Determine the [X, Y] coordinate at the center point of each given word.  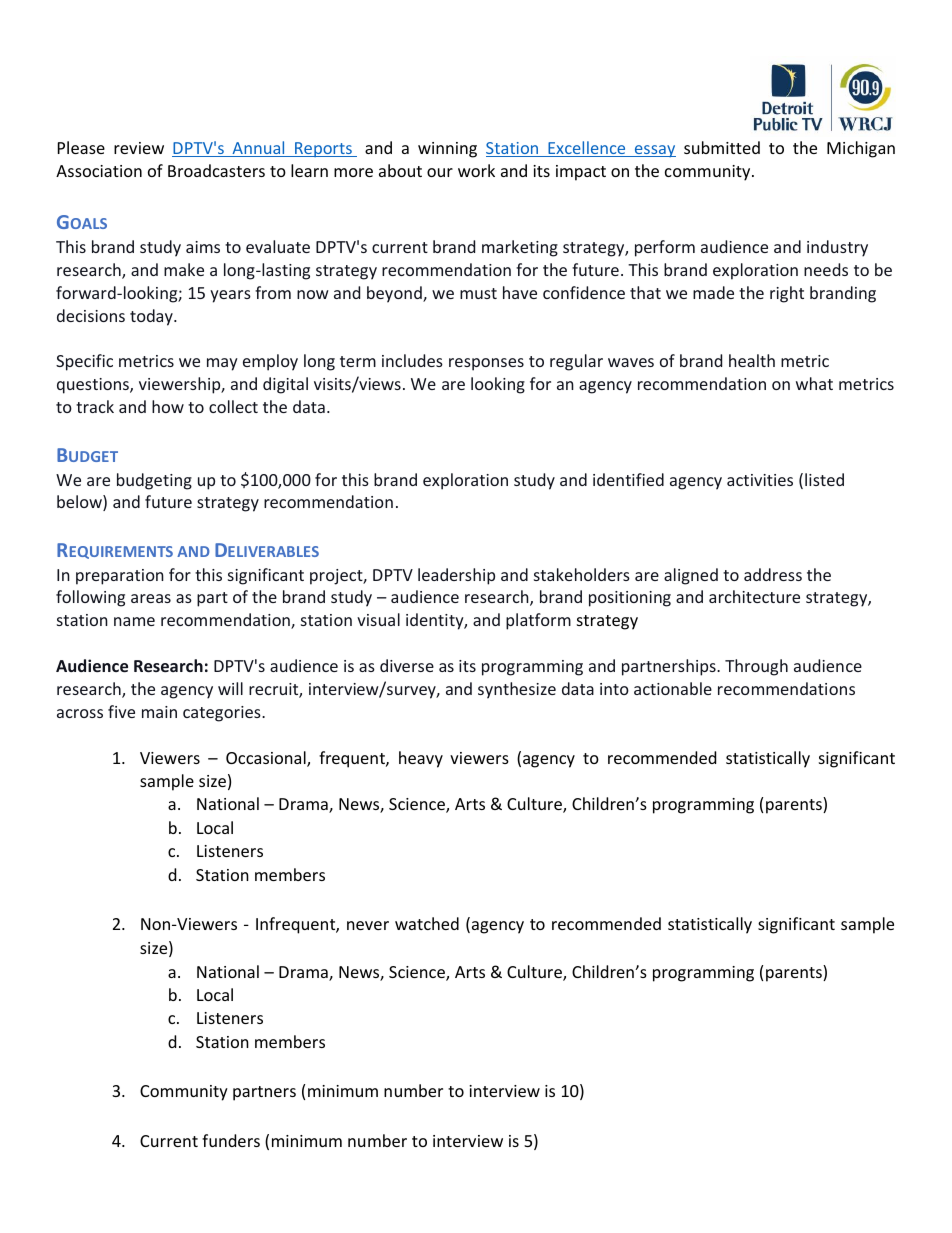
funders [231, 1140]
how [168, 406]
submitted [722, 147]
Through [756, 667]
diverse [407, 665]
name [134, 621]
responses [486, 364]
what [814, 383]
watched [427, 923]
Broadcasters [216, 170]
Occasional [267, 759]
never [368, 925]
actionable [673, 688]
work [476, 170]
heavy [421, 759]
